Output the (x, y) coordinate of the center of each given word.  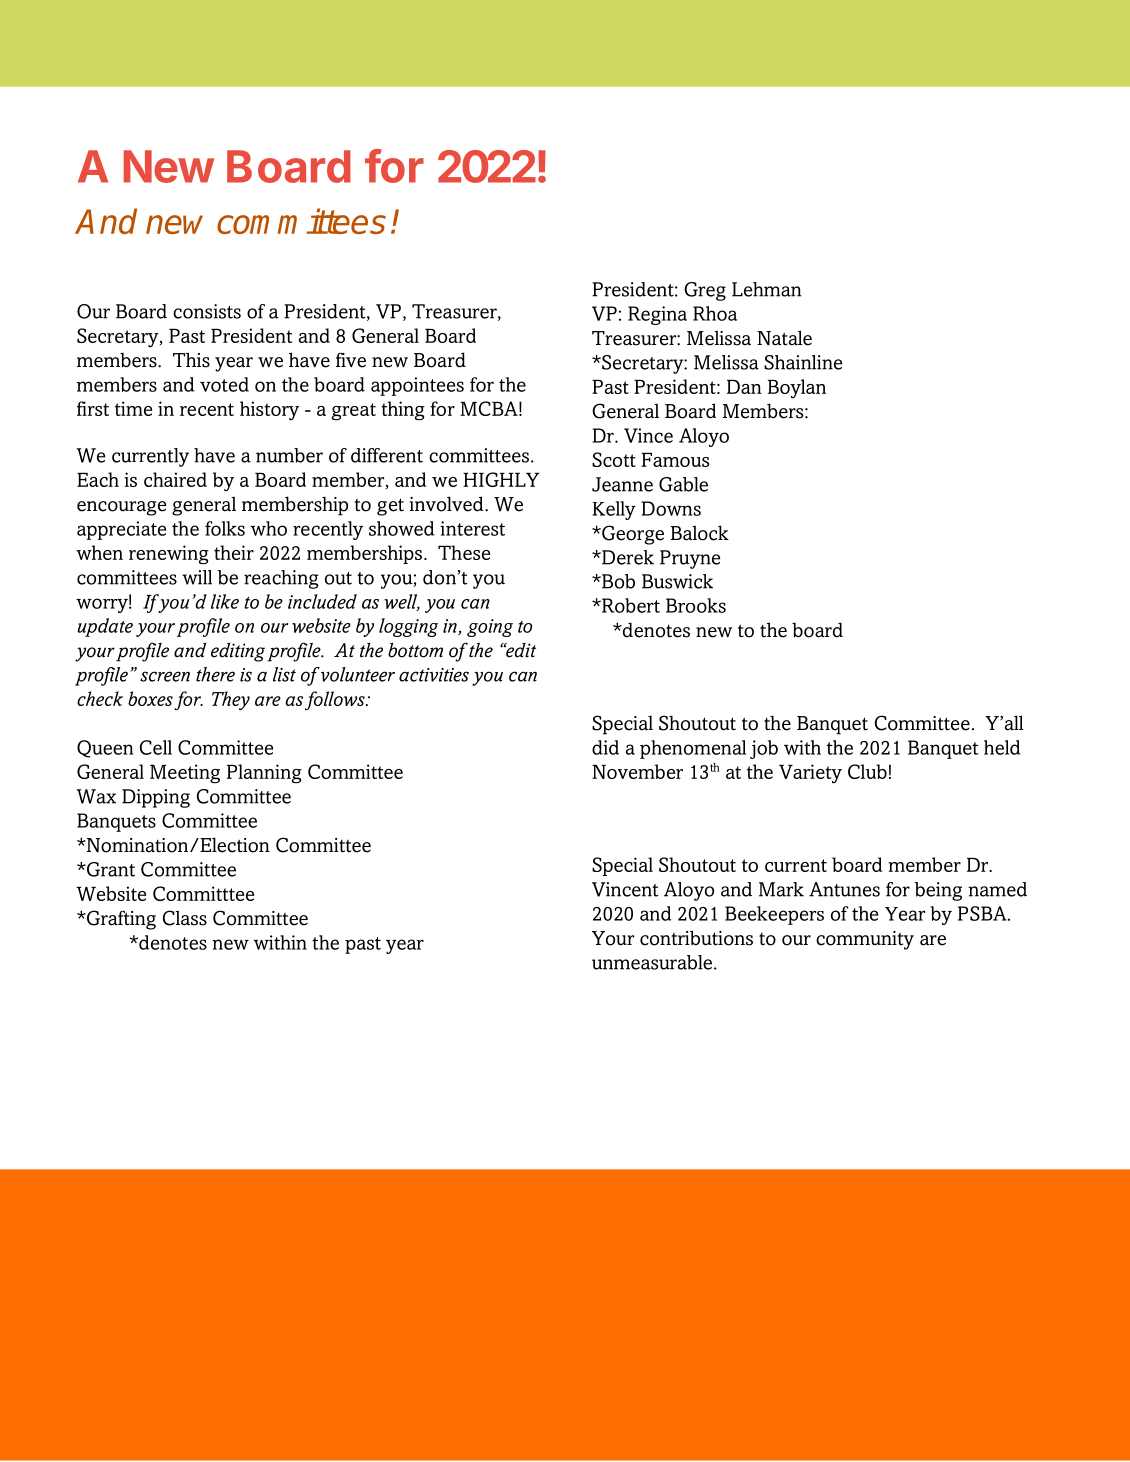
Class (185, 918)
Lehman (767, 289)
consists (207, 311)
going (490, 628)
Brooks (696, 605)
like (225, 601)
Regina (657, 315)
